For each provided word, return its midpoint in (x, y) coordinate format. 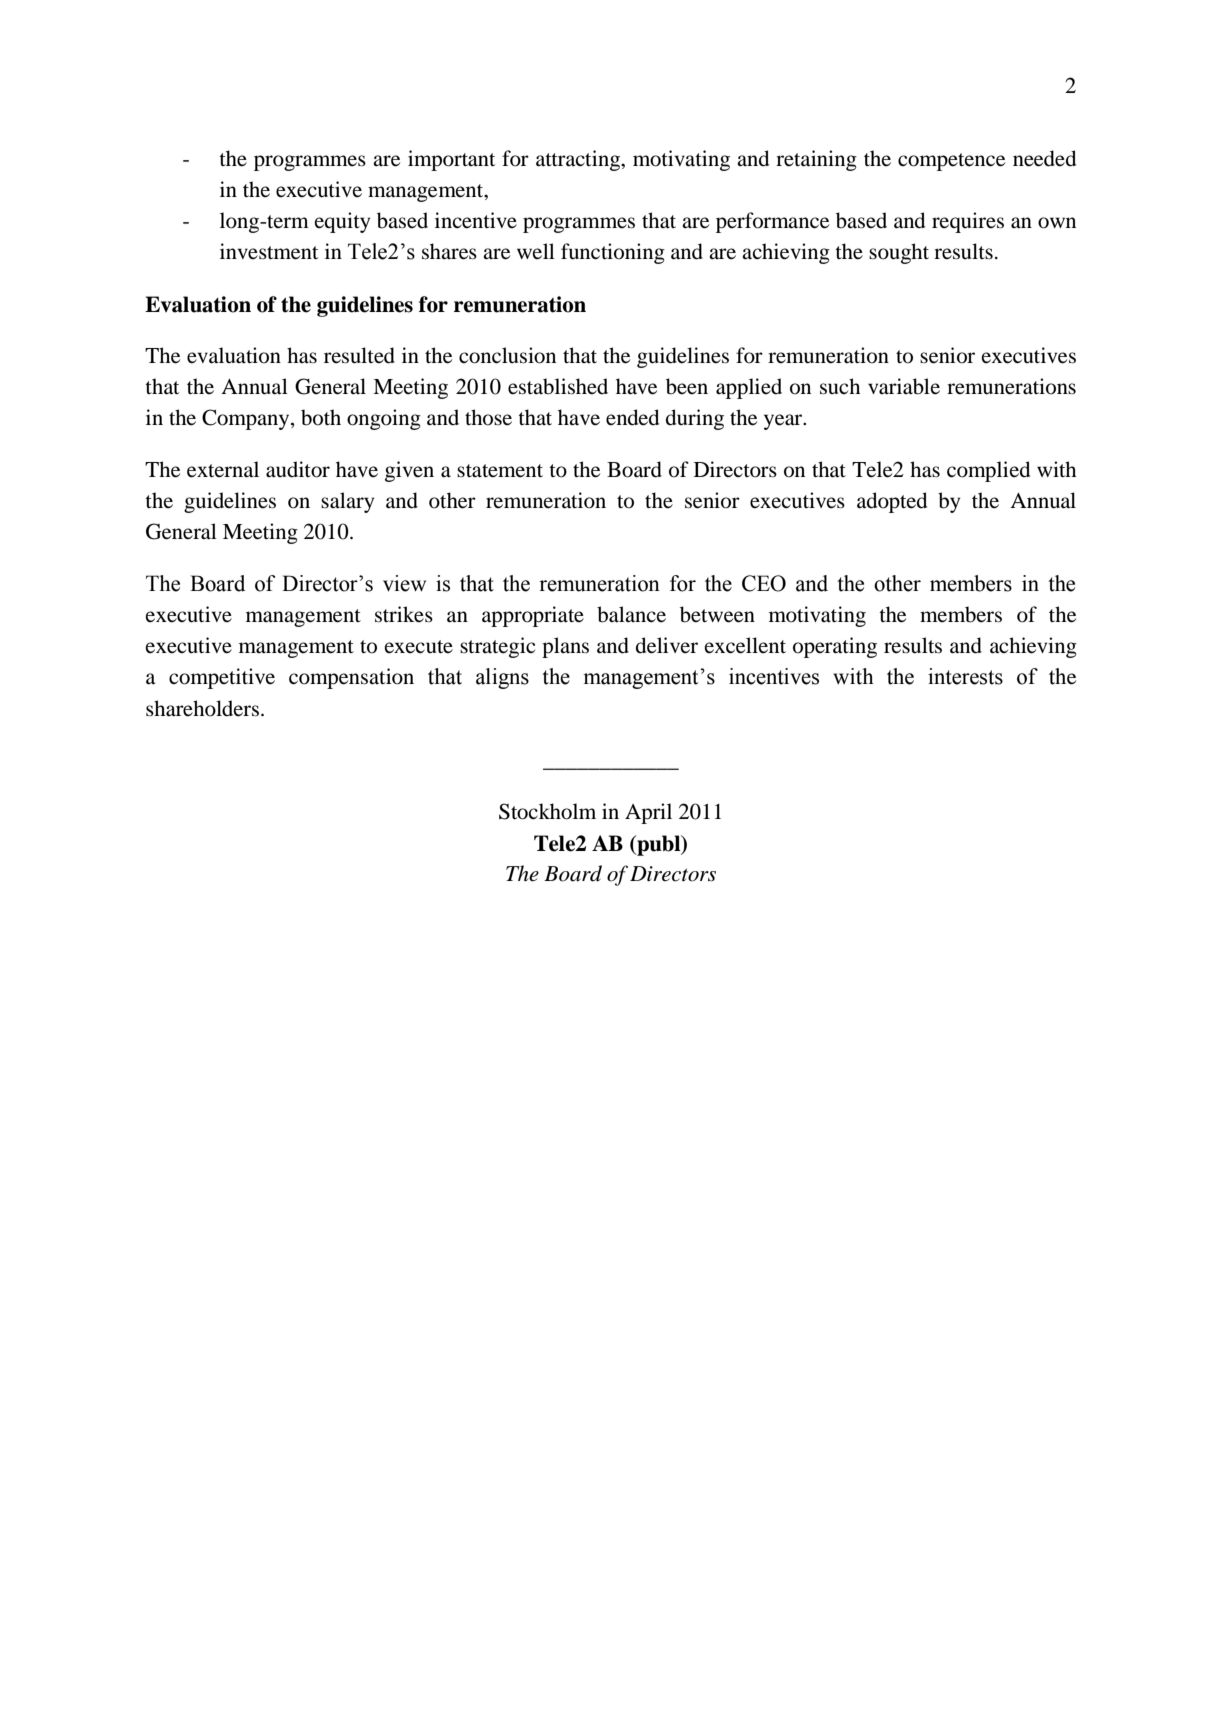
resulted (359, 355)
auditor (298, 469)
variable (904, 386)
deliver (667, 645)
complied (988, 471)
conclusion (507, 355)
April (648, 813)
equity (342, 222)
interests (965, 676)
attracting (579, 160)
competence (951, 162)
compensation (351, 678)
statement (500, 471)
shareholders (202, 708)
